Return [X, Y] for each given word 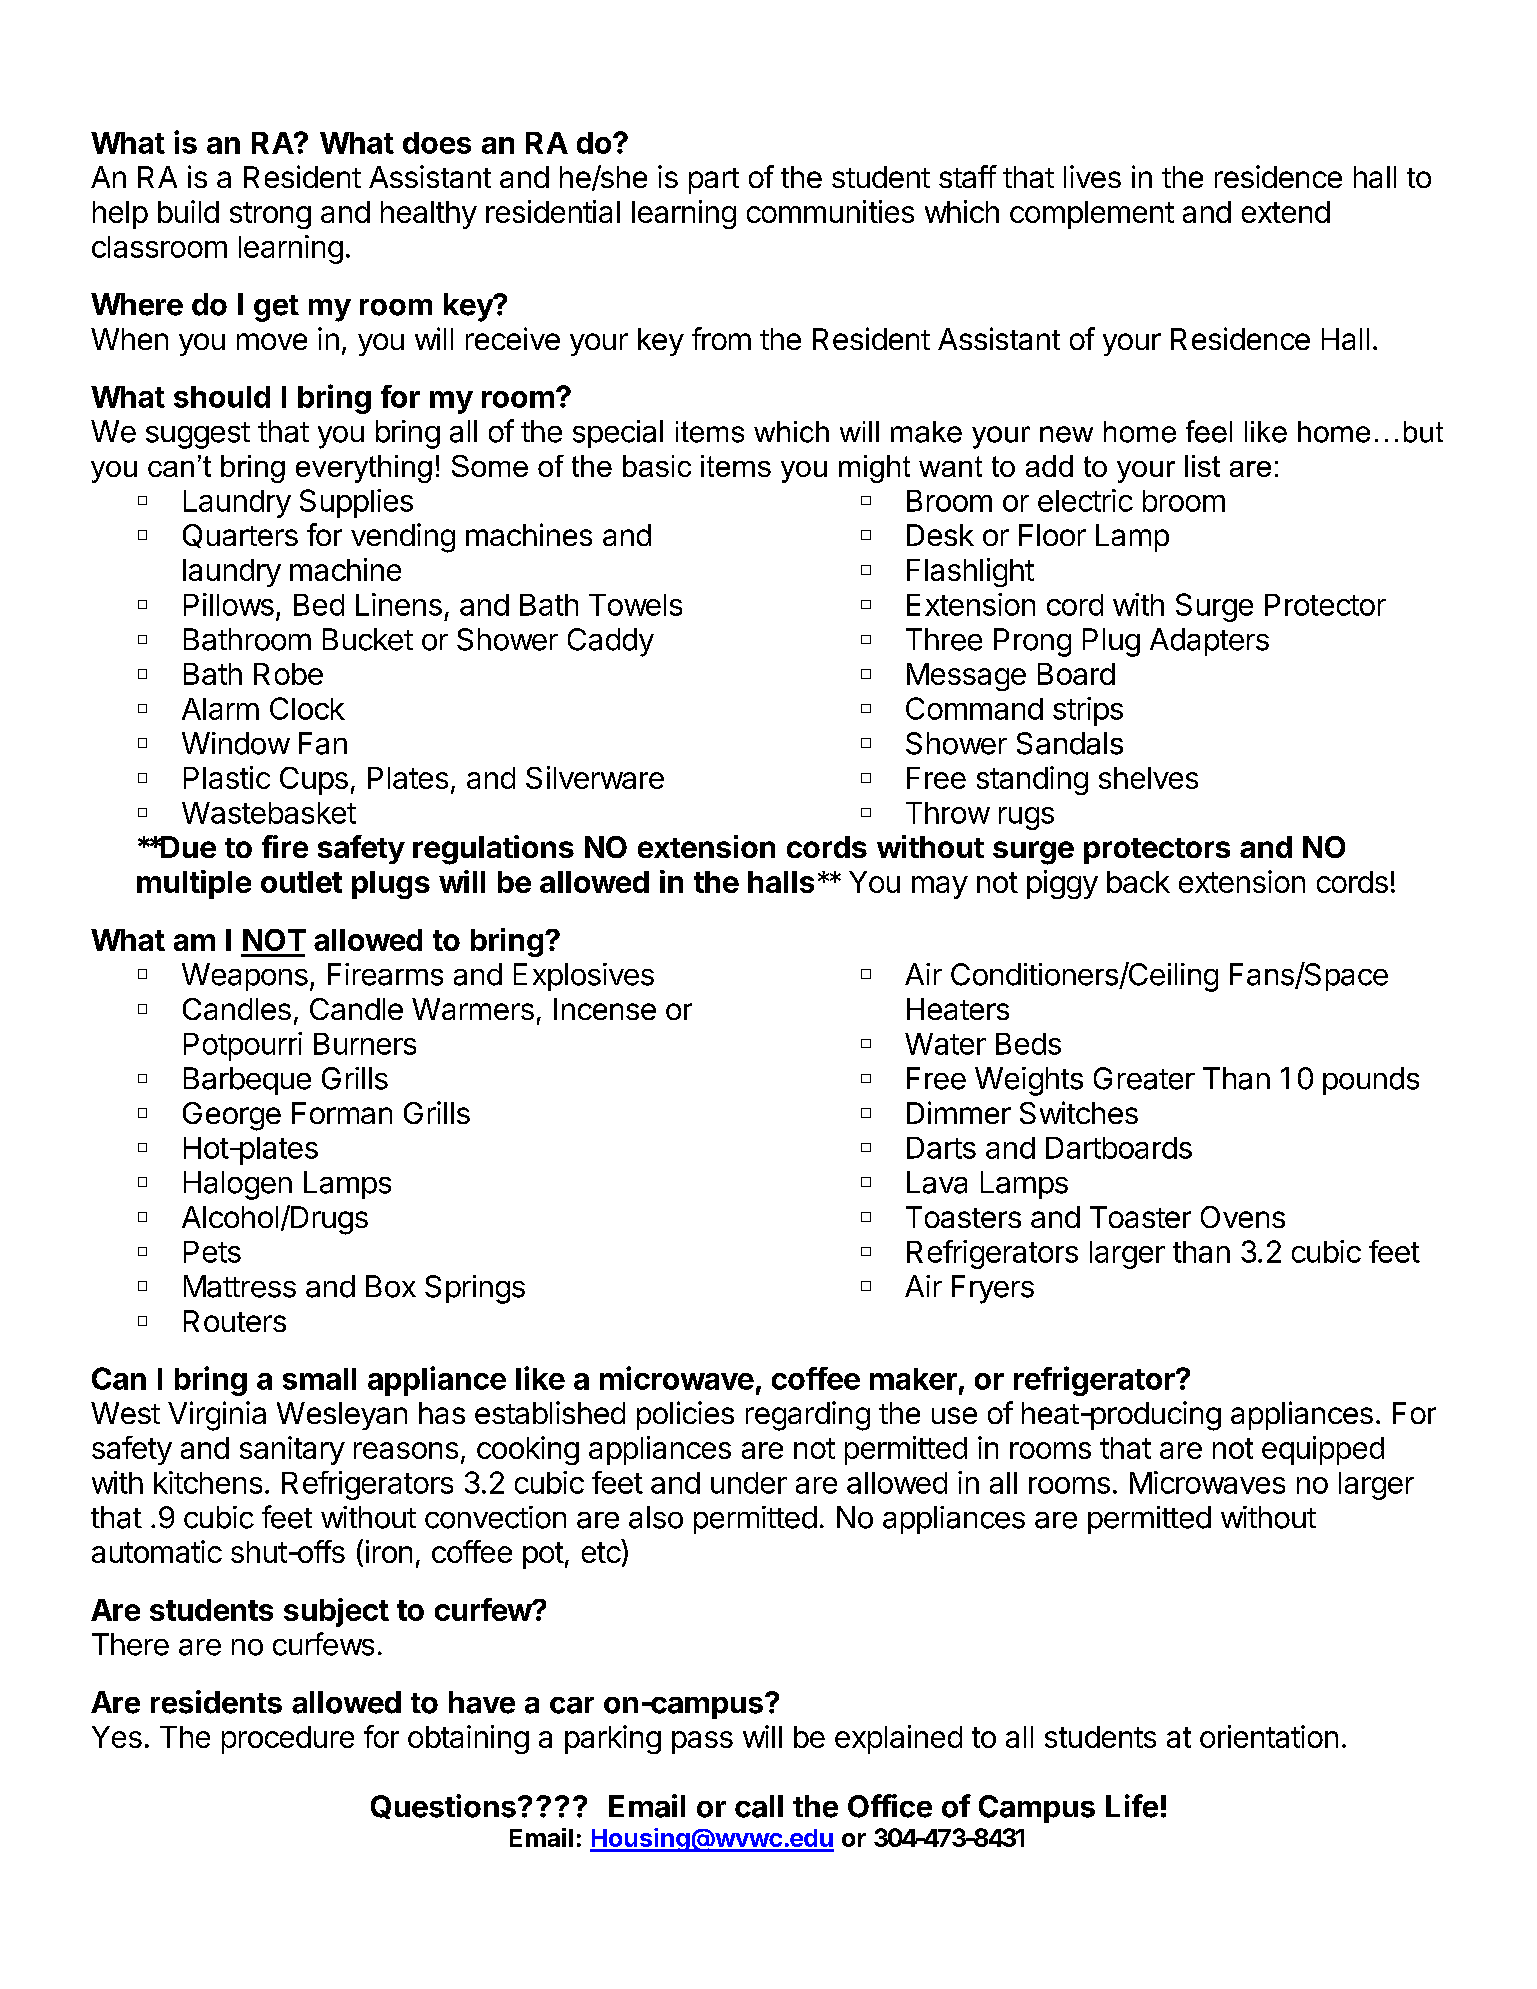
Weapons [245, 977]
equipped [1323, 1450]
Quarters [240, 536]
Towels [635, 605]
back [1138, 882]
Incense [605, 1009]
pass [702, 1742]
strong [270, 215]
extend [1286, 212]
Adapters [1209, 642]
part [714, 181]
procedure [288, 1740]
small [319, 1379]
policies [685, 1415]
